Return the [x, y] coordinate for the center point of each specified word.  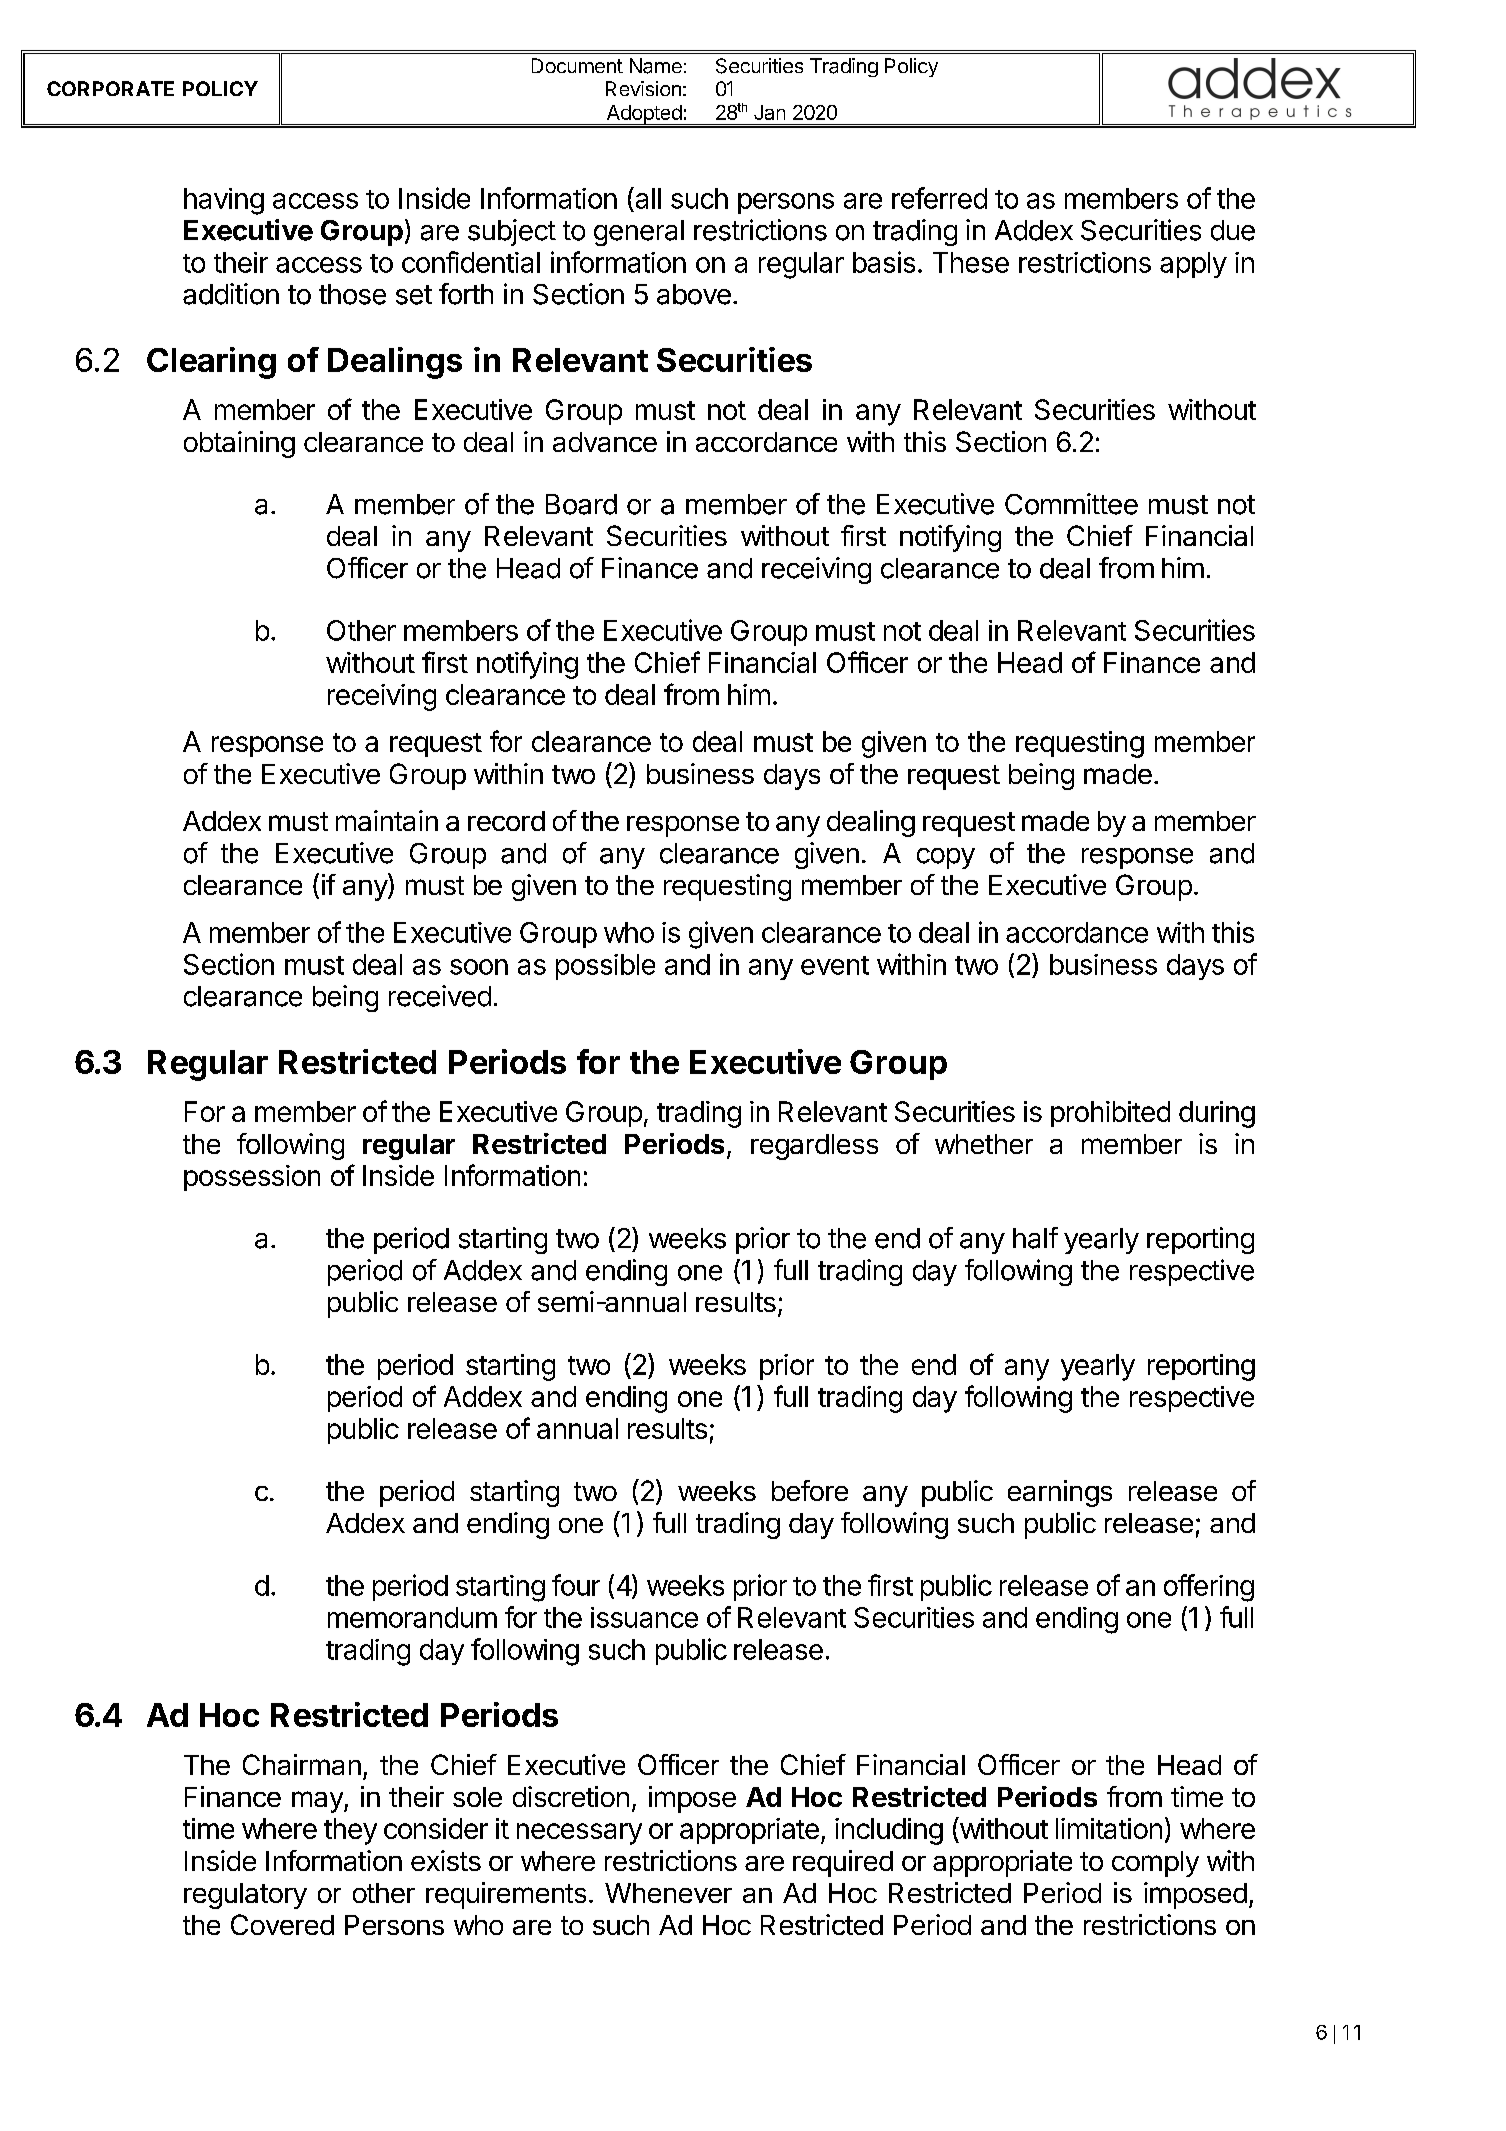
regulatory [245, 1896]
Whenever [668, 1893]
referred [939, 198]
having [224, 201]
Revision [643, 88]
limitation [1109, 1828]
